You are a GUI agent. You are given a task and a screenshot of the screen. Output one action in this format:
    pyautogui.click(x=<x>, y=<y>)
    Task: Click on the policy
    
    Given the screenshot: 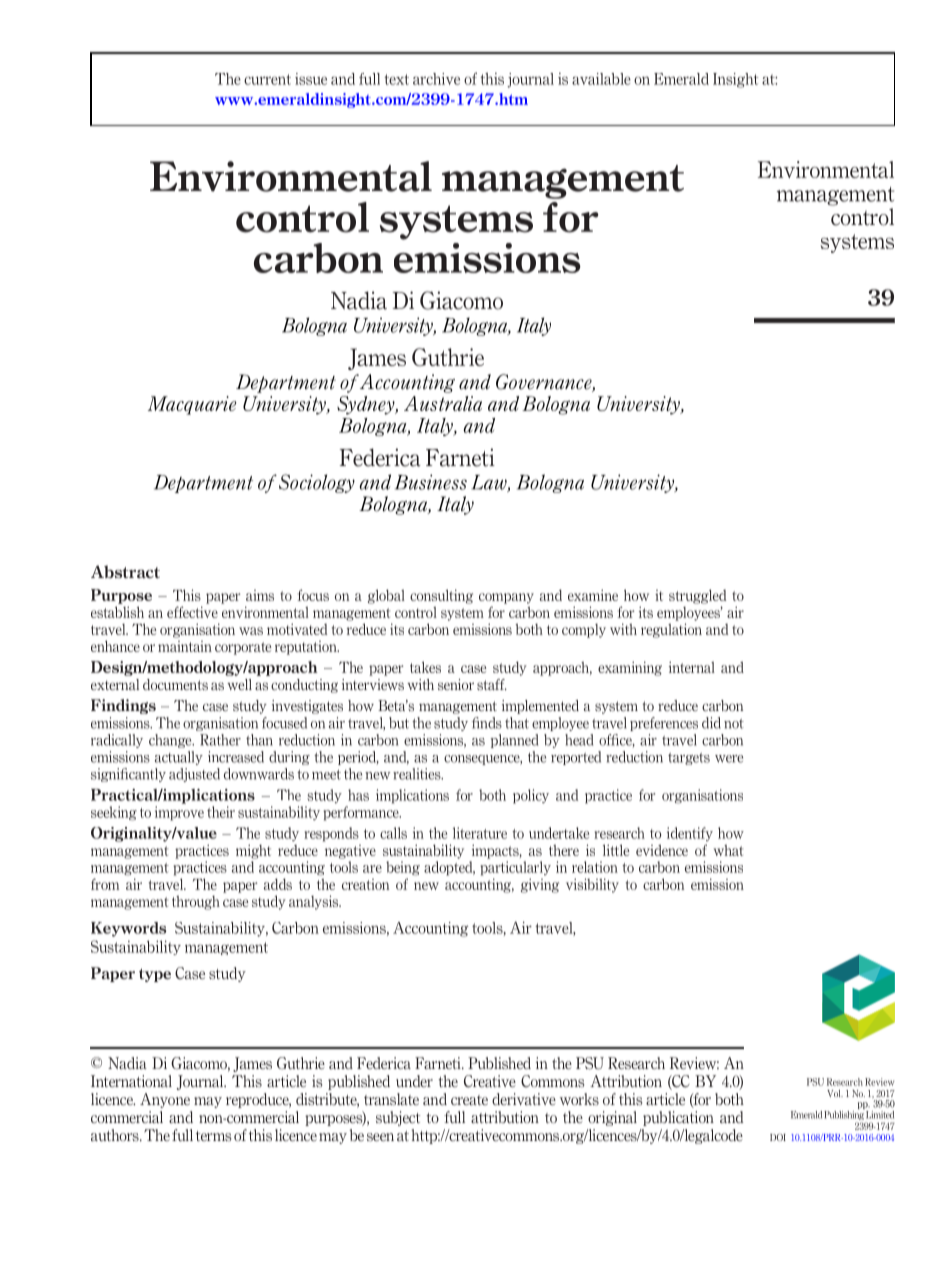 What is the action you would take?
    pyautogui.click(x=531, y=796)
